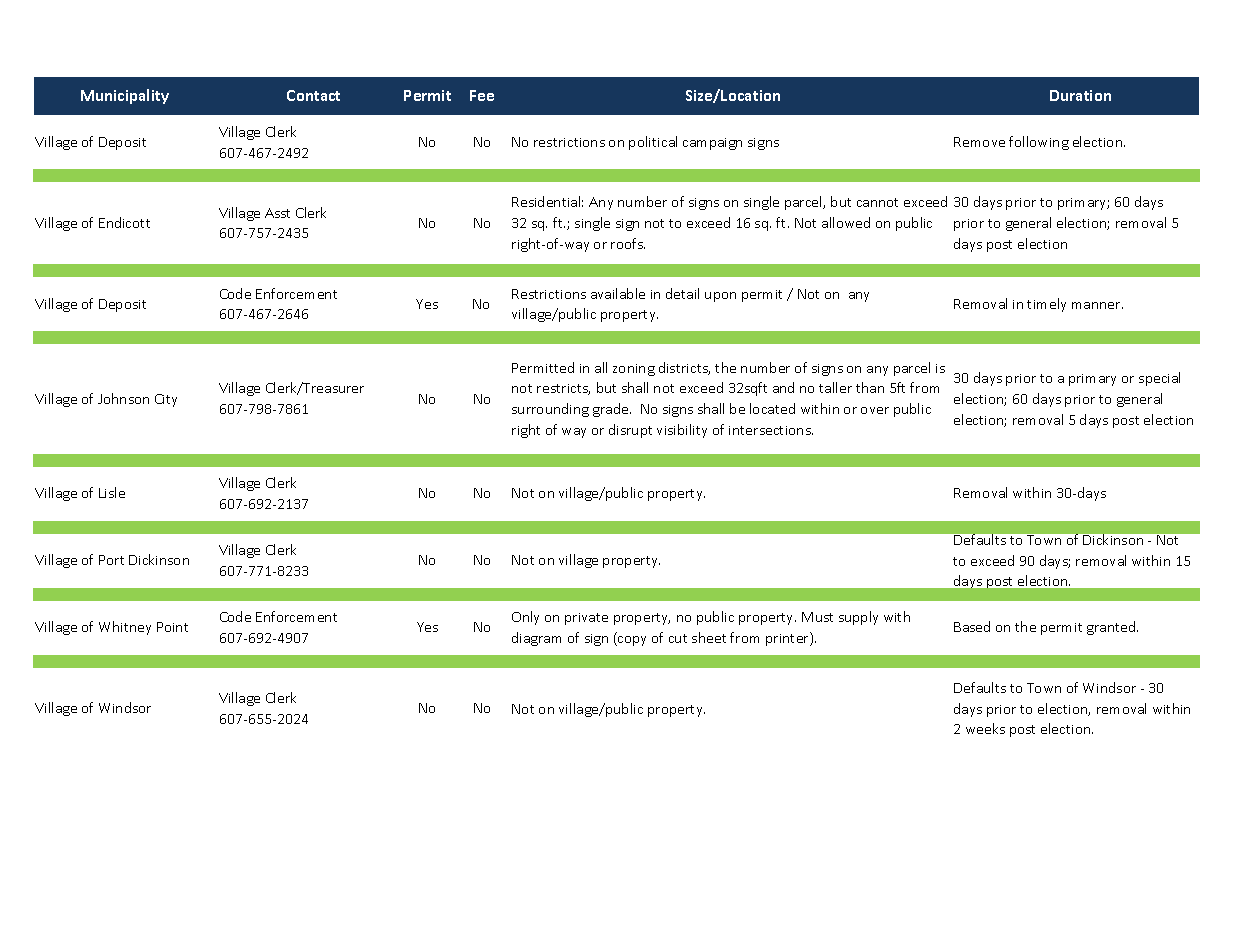 The height and width of the page is (952, 1233). I want to click on political, so click(653, 143).
